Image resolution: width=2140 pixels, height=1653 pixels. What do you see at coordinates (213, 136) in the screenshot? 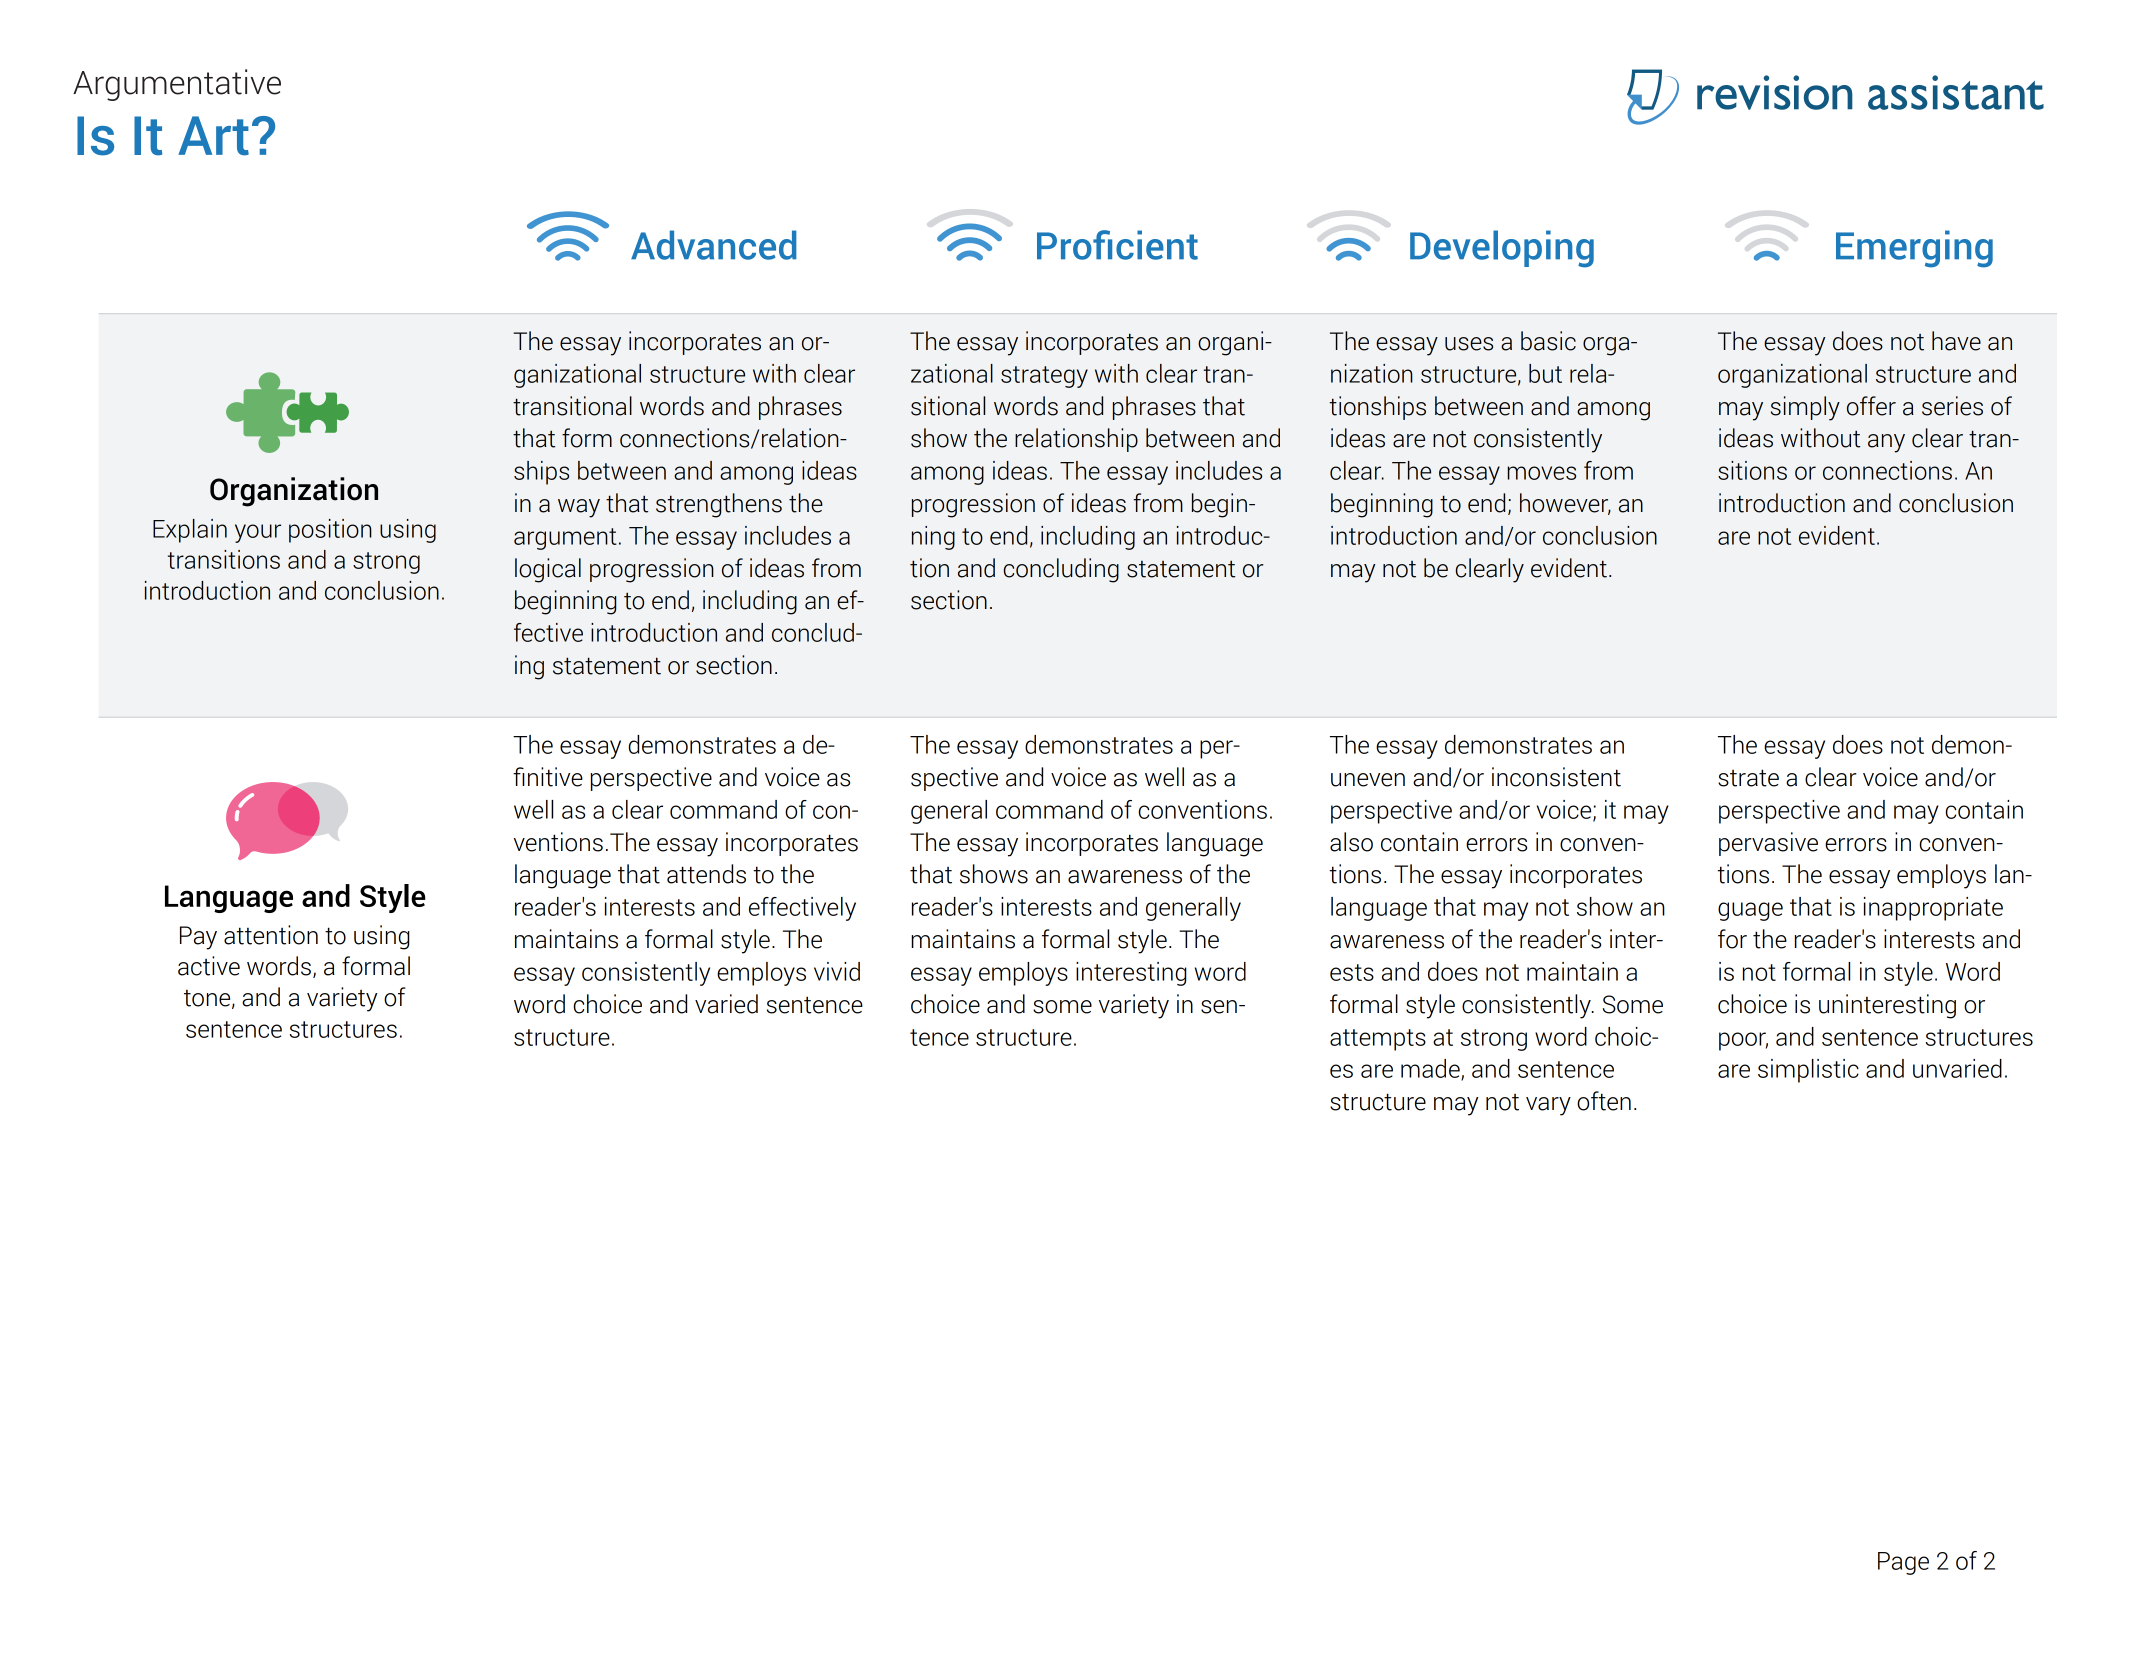
I see `Art` at bounding box center [213, 136].
